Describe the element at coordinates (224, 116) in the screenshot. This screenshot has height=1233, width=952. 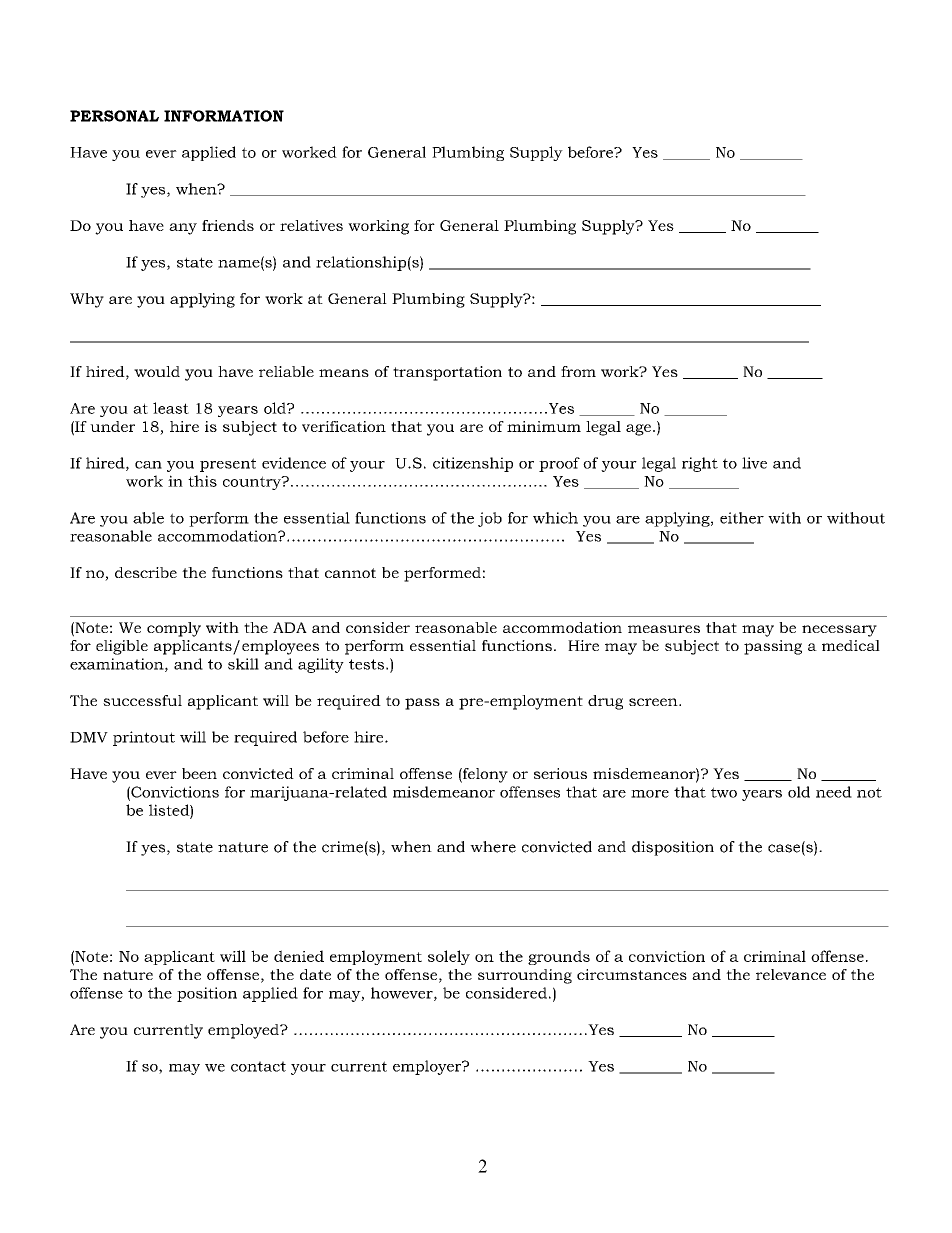
I see `INFORMATION` at that location.
